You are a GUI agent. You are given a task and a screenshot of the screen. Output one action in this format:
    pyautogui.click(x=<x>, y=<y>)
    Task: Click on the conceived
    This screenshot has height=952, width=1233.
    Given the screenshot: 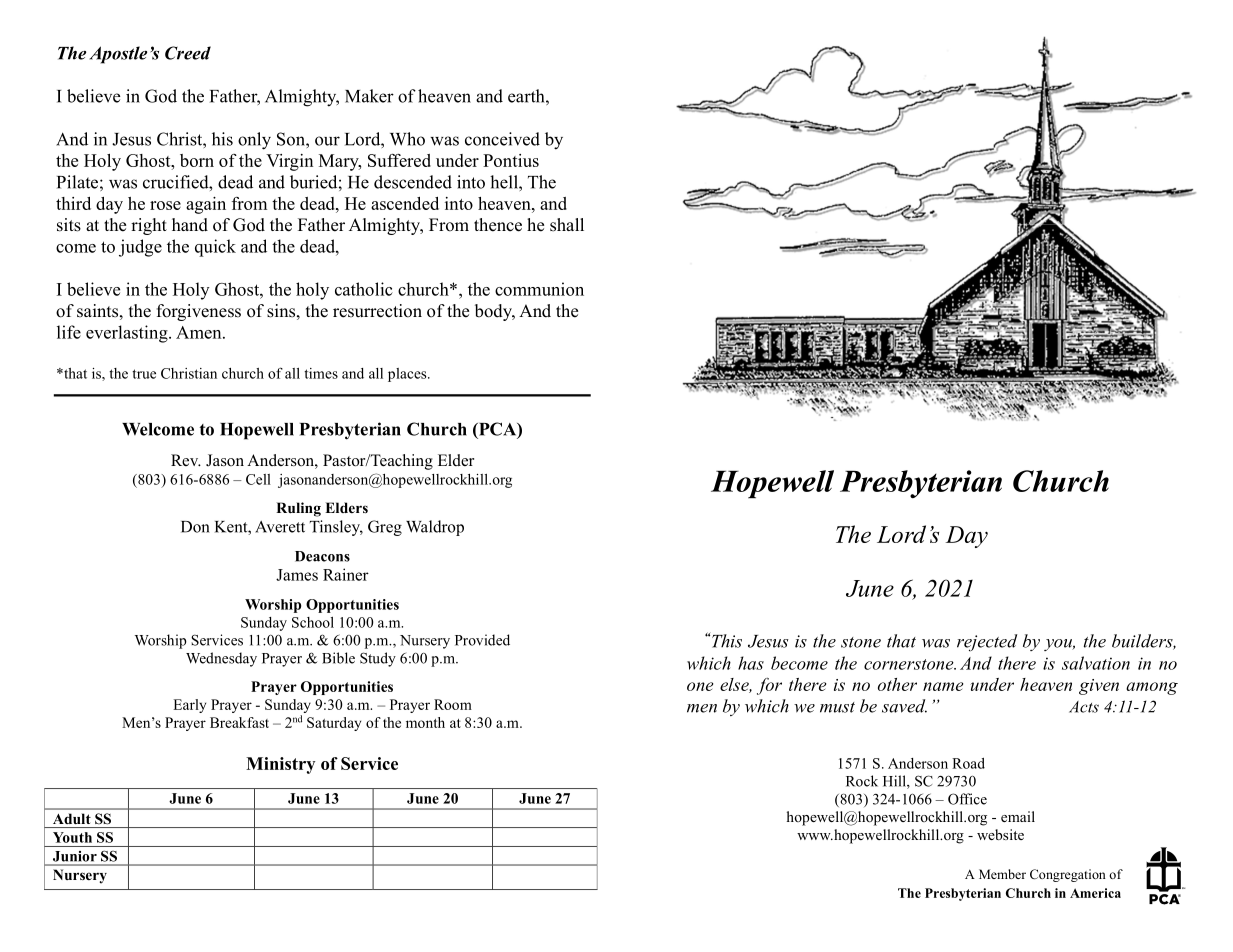 What is the action you would take?
    pyautogui.click(x=502, y=139)
